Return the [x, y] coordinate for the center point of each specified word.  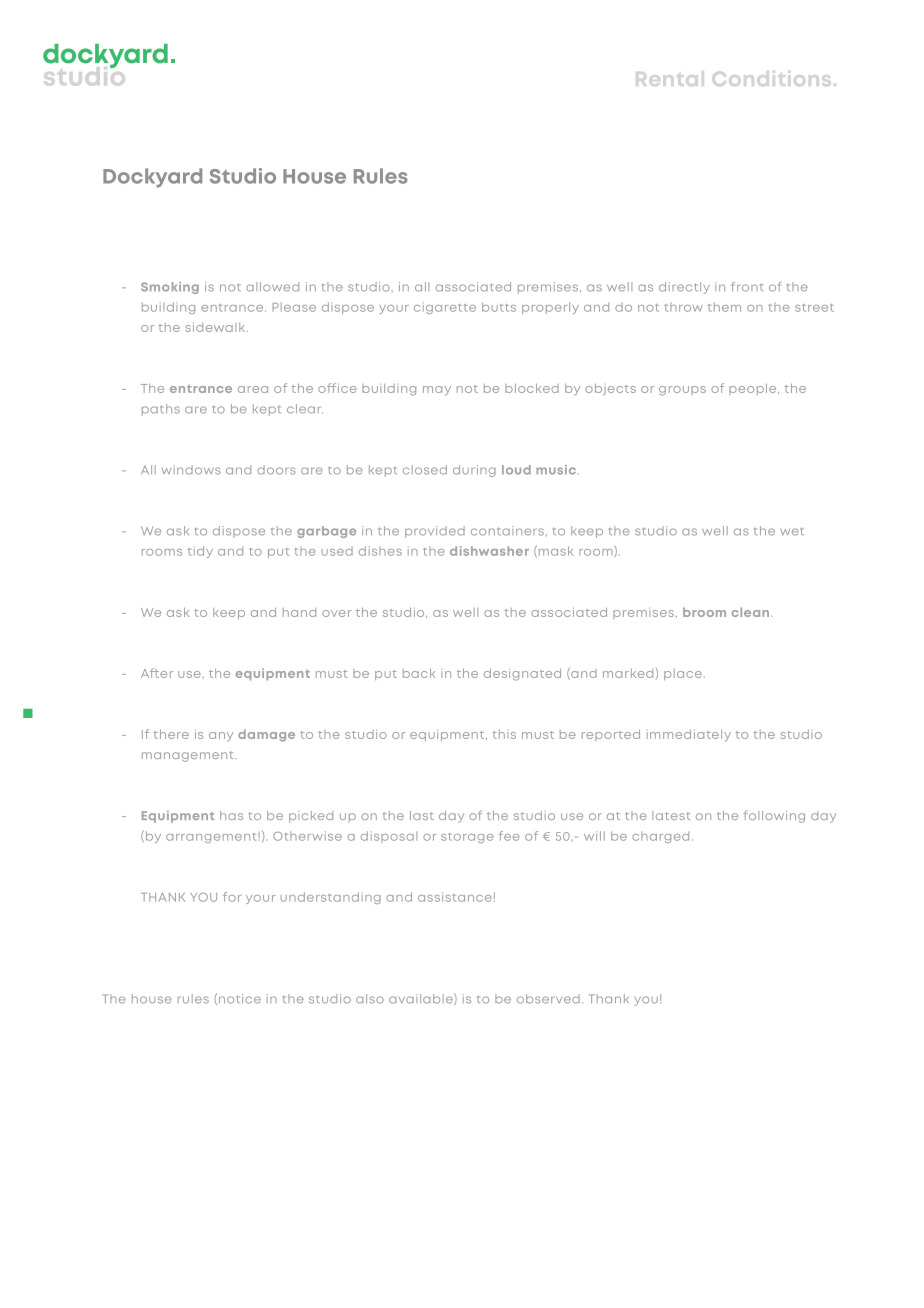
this [504, 734]
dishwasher [489, 551]
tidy [200, 552]
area [253, 389]
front [747, 287]
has [231, 815]
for [232, 897]
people [754, 389]
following [774, 817]
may [437, 390]
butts [499, 307]
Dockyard [152, 178]
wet [792, 531]
